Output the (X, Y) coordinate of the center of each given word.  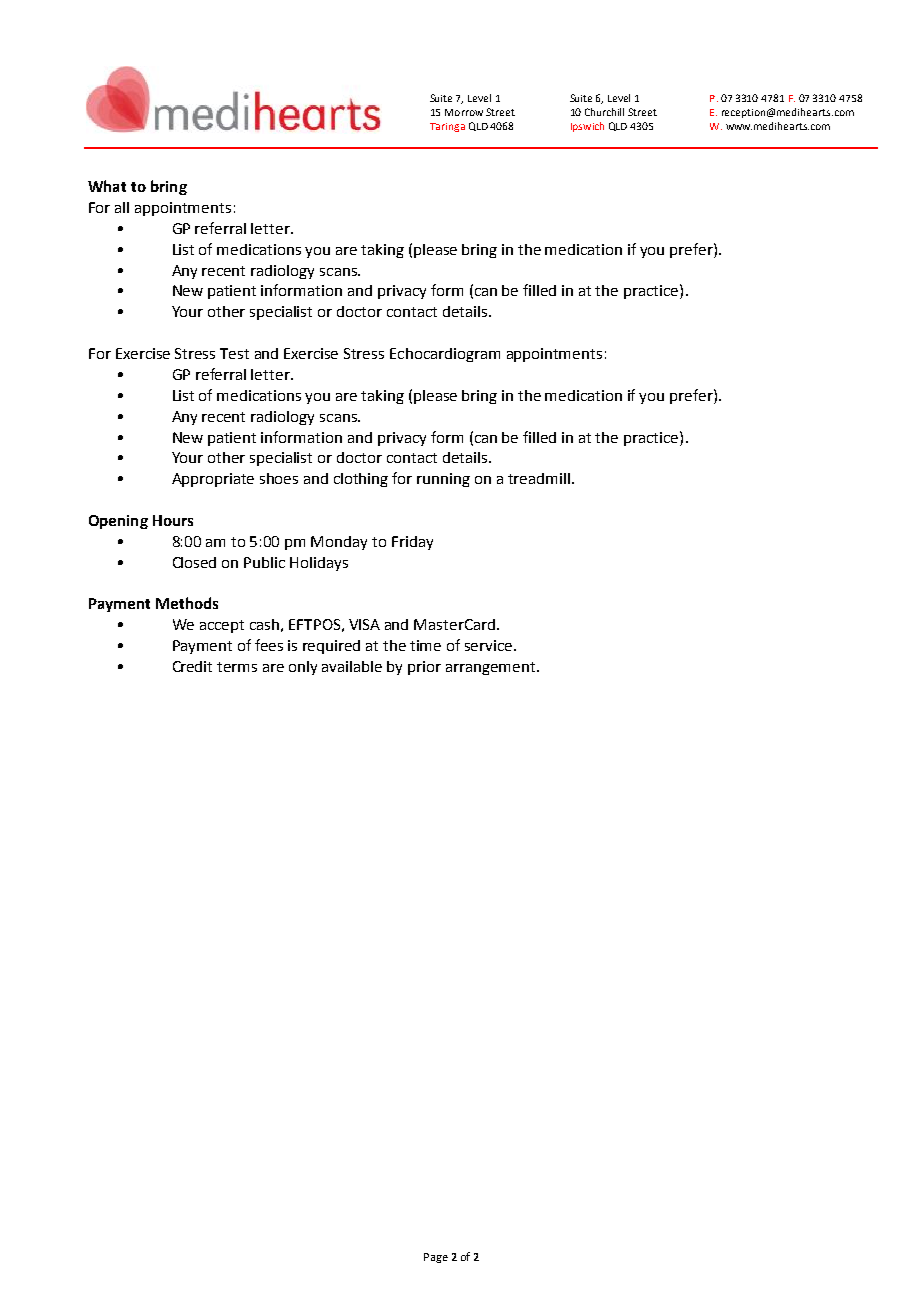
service (490, 645)
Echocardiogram (445, 355)
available (352, 666)
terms (237, 667)
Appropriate (213, 480)
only (303, 668)
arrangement (492, 668)
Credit (192, 666)
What (107, 186)
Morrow (464, 112)
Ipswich (587, 127)
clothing (361, 480)
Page (436, 1258)
